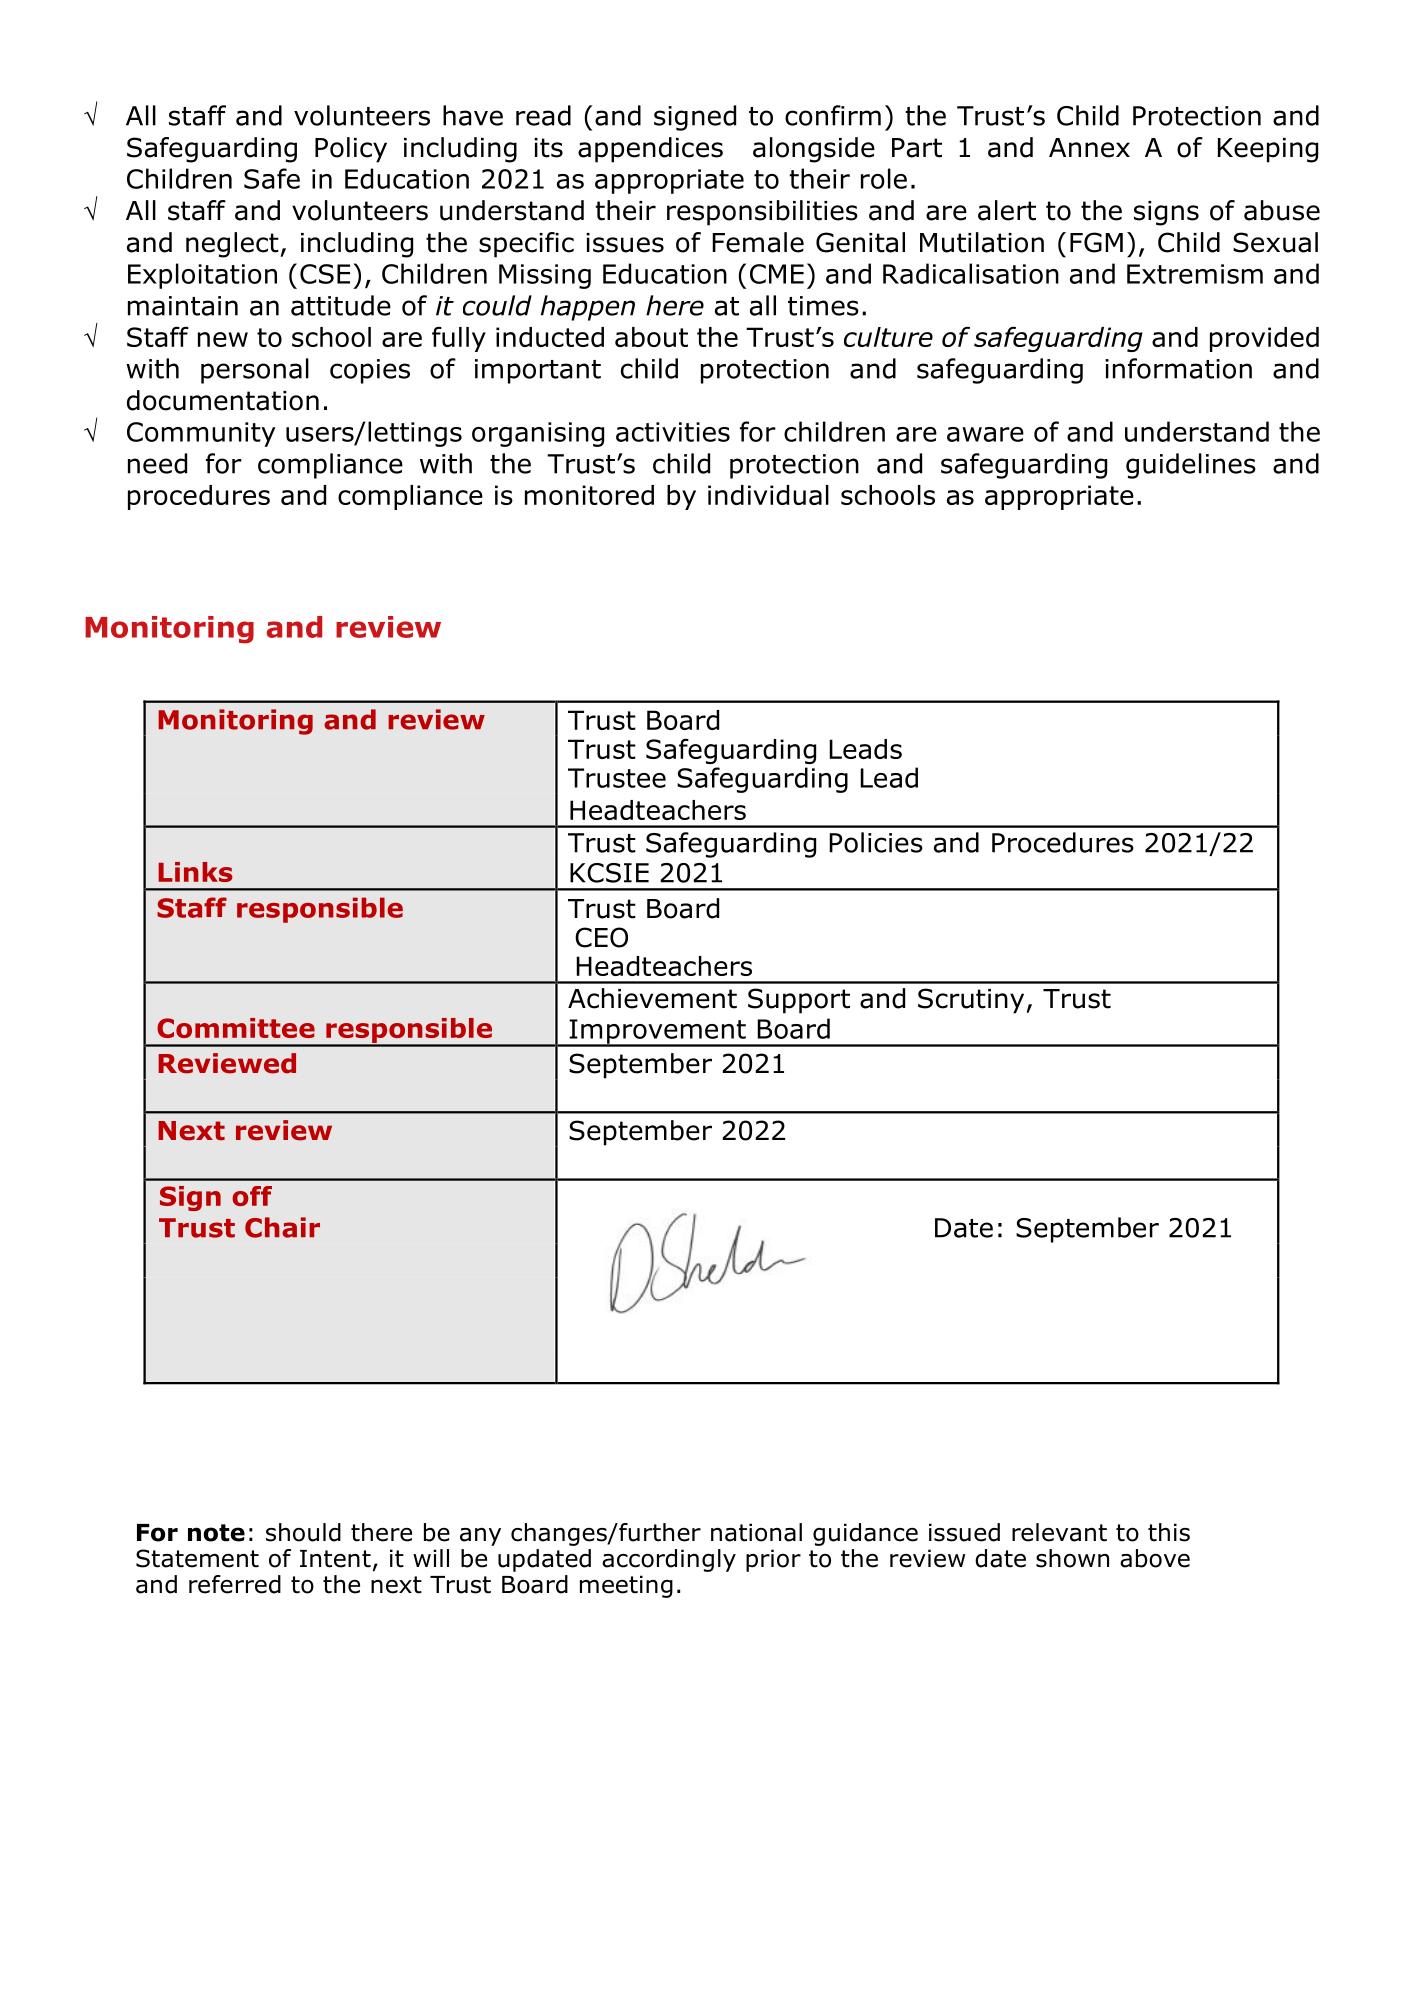 Image resolution: width=1408 pixels, height=1992 pixels. Describe the element at coordinates (351, 150) in the document. I see `Policy` at that location.
